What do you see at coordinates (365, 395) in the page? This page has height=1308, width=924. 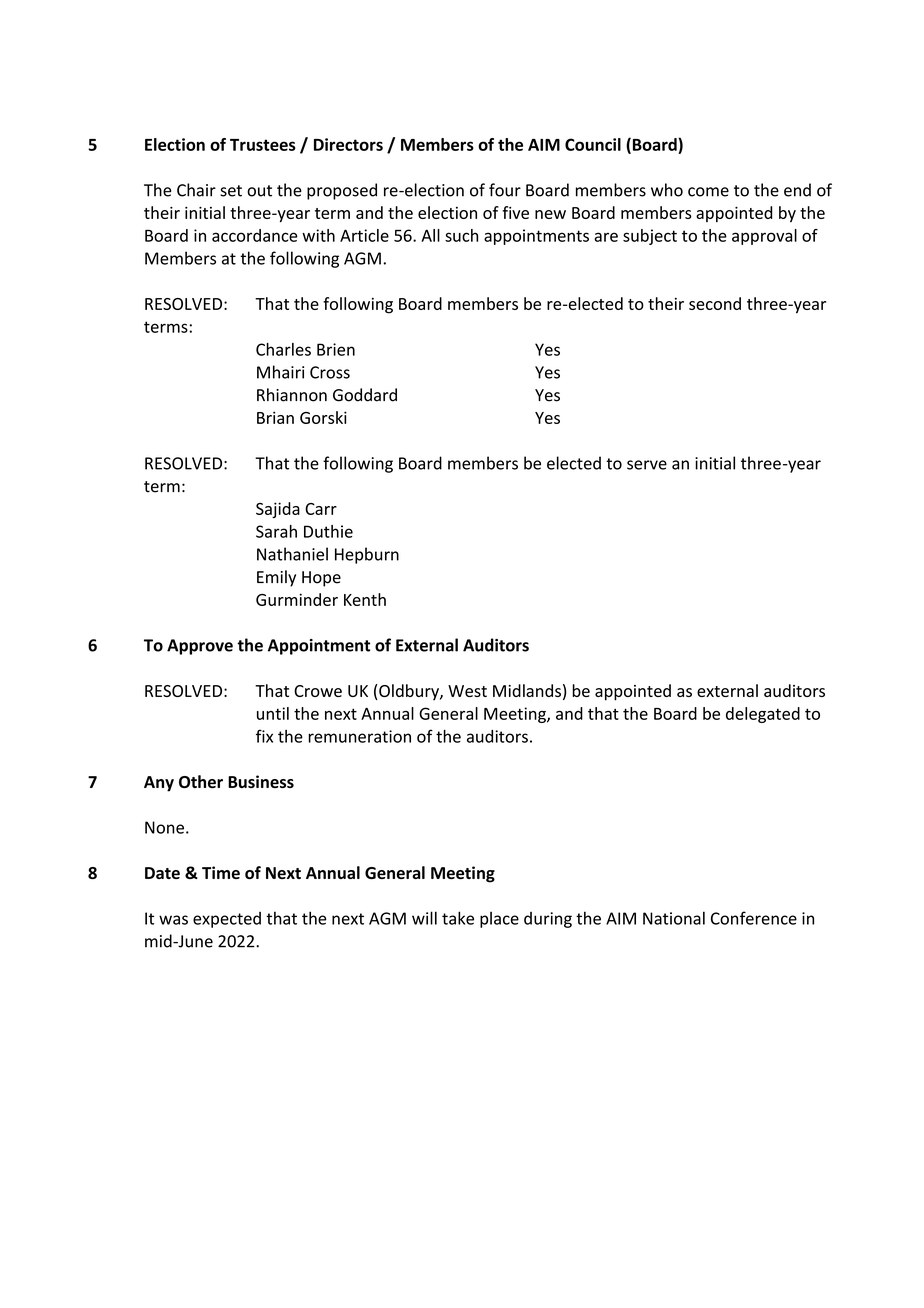 I see `Goddard` at bounding box center [365, 395].
